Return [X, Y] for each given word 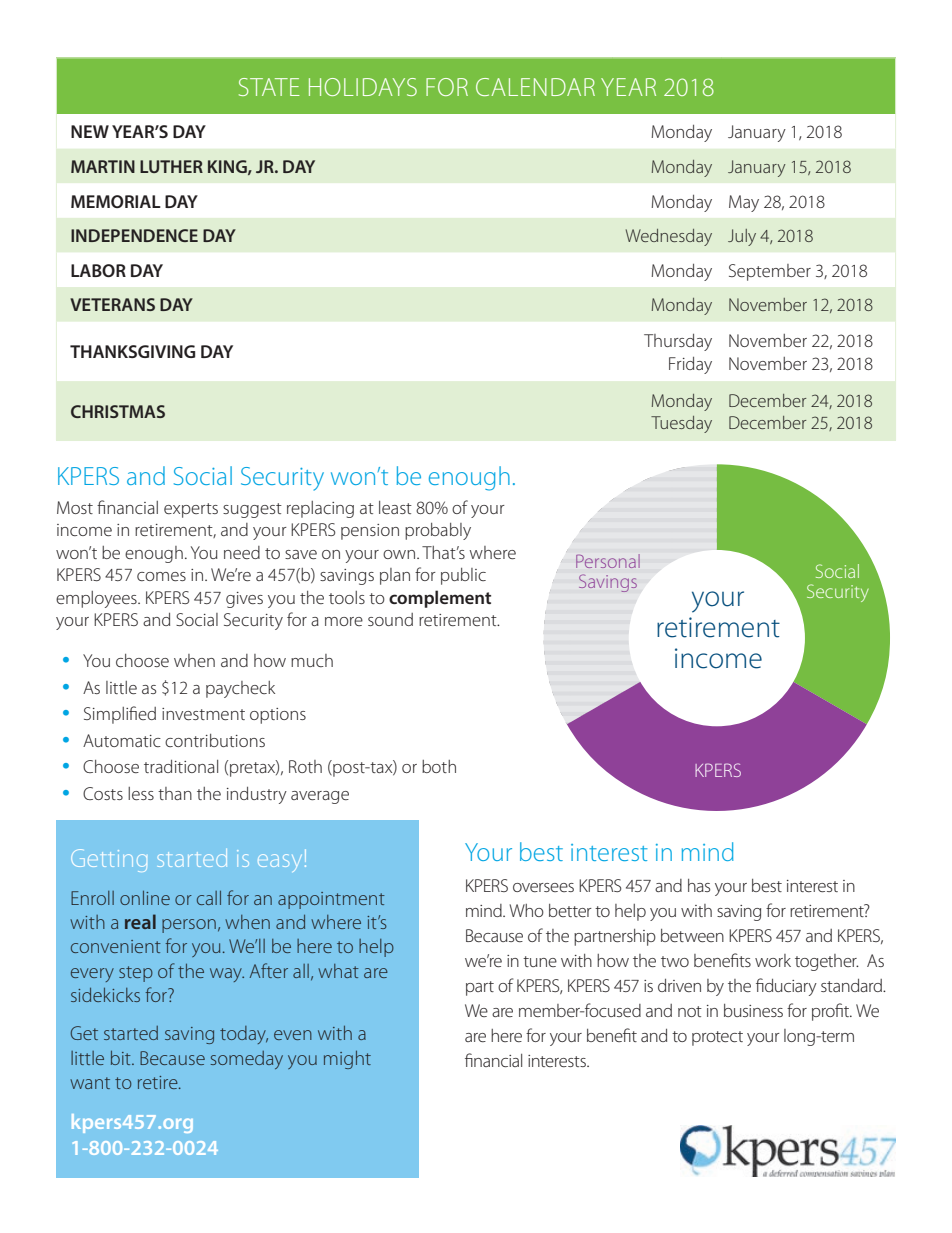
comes [161, 576]
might [347, 1060]
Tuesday [681, 424]
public [463, 576]
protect [717, 1038]
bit [122, 1058]
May [744, 203]
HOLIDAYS [363, 87]
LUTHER [171, 166]
